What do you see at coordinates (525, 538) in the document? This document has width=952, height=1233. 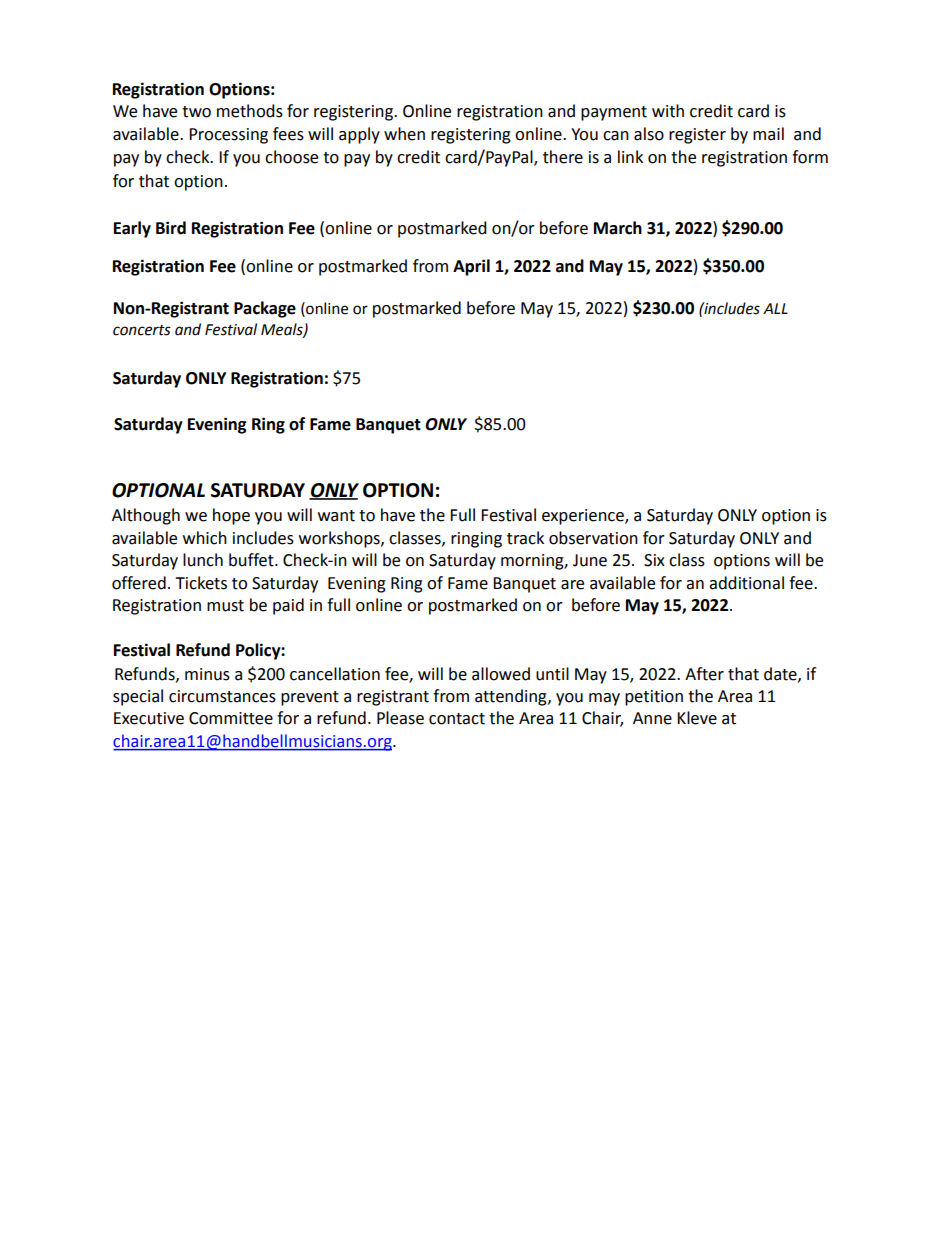 I see `track` at bounding box center [525, 538].
